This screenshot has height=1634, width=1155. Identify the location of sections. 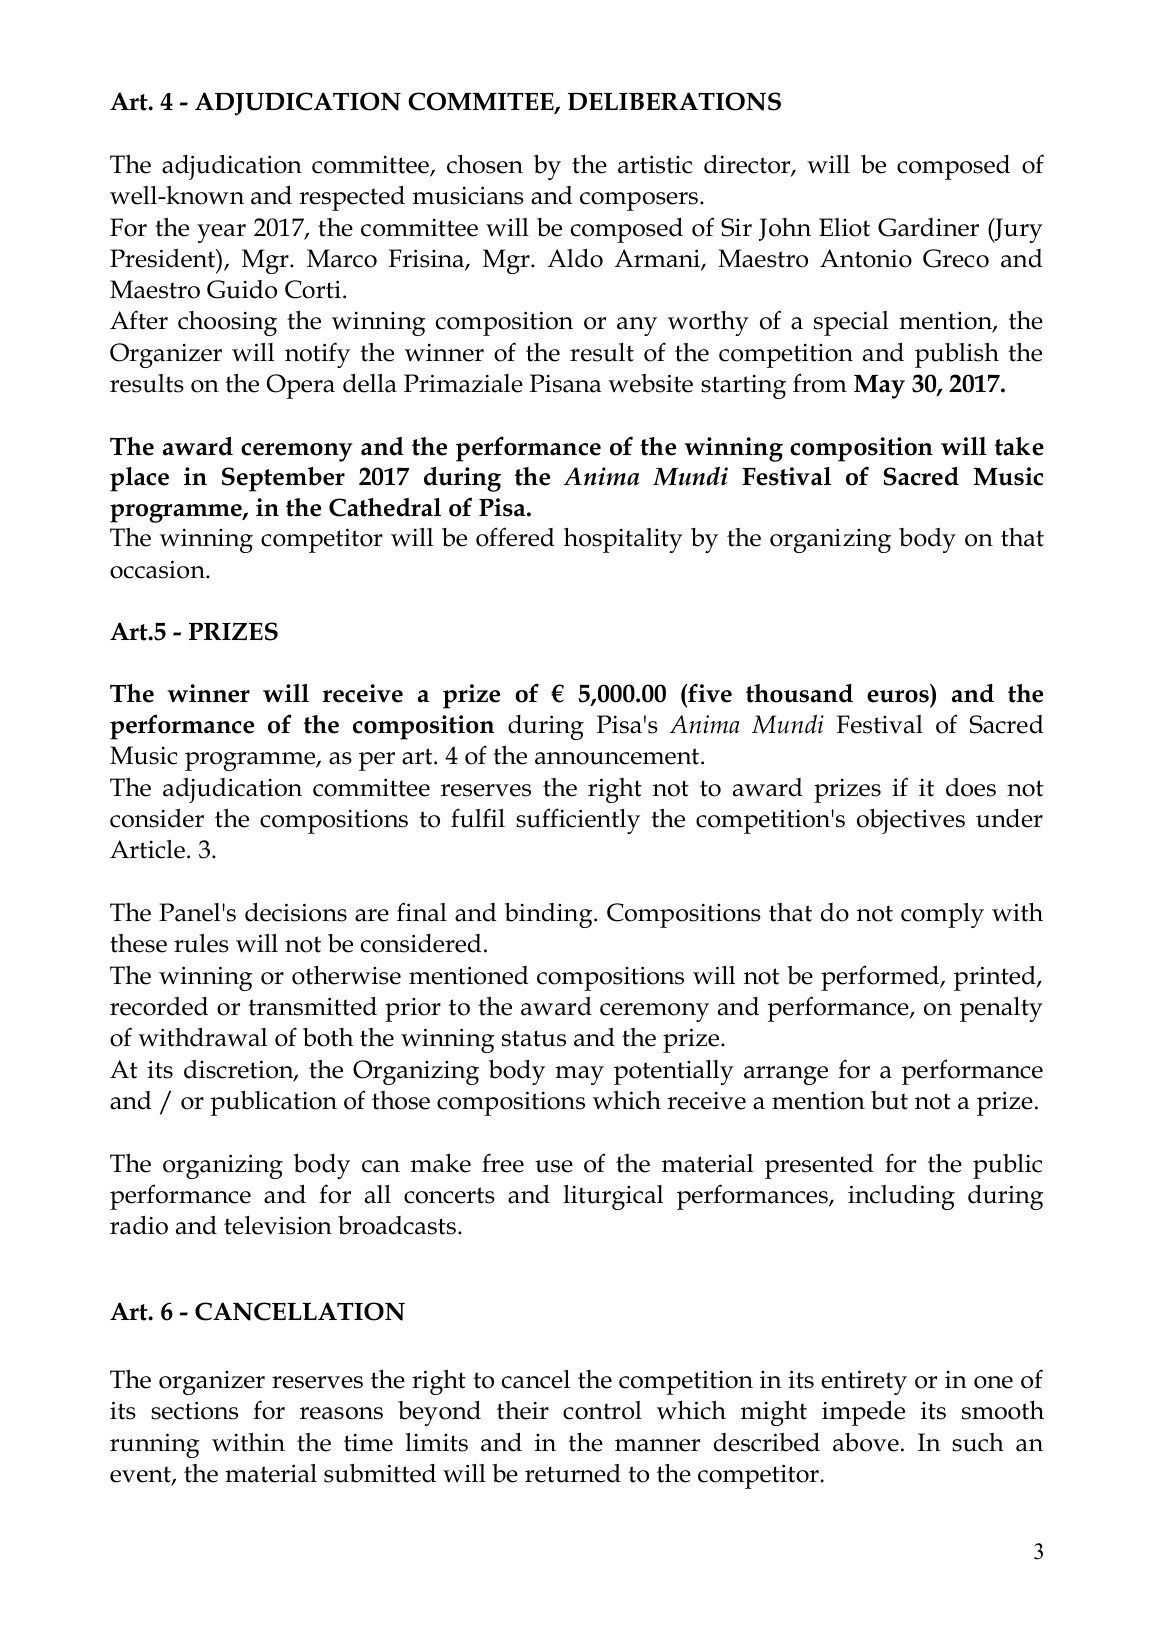
(194, 1410).
